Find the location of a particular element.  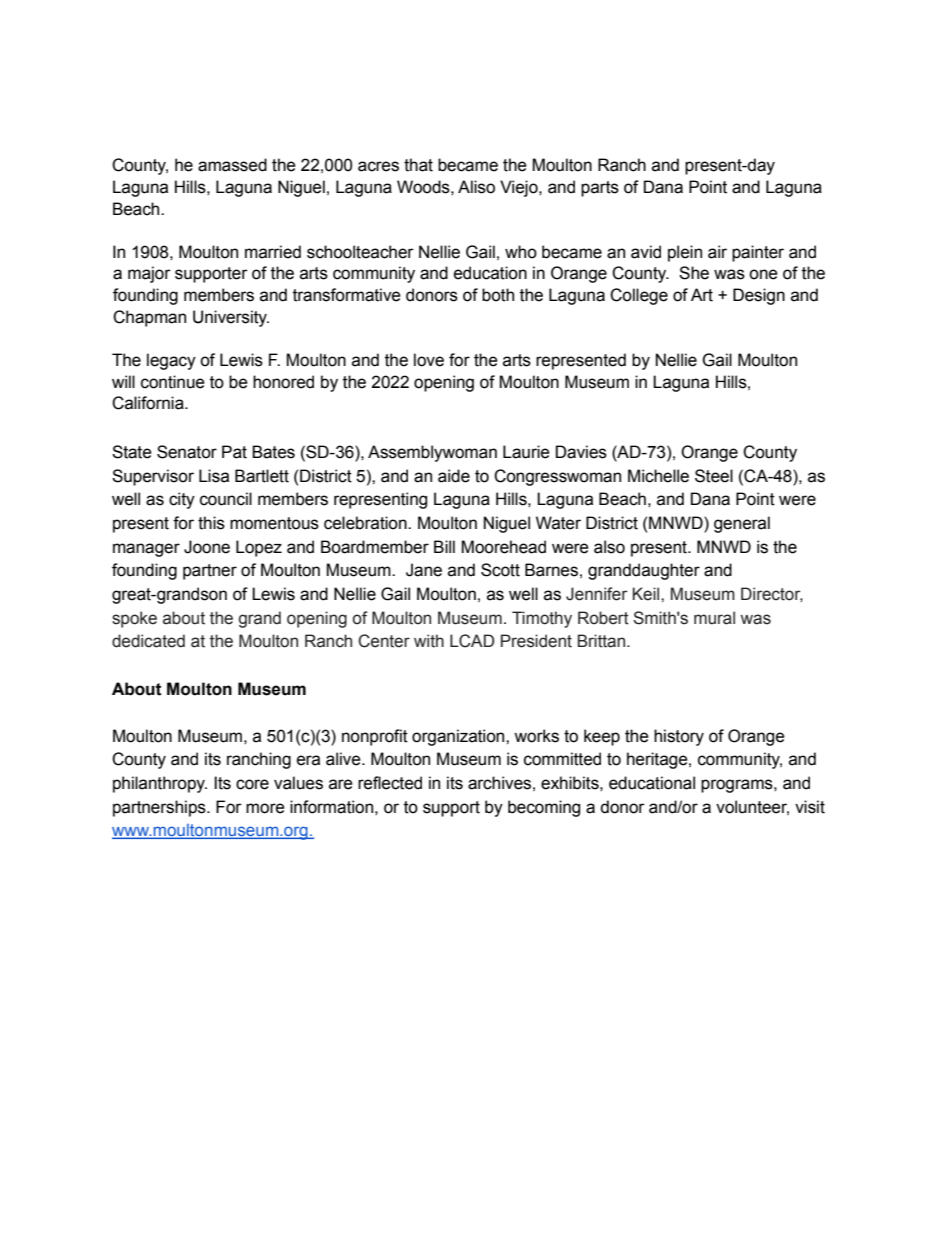

Lisa is located at coordinates (214, 476).
